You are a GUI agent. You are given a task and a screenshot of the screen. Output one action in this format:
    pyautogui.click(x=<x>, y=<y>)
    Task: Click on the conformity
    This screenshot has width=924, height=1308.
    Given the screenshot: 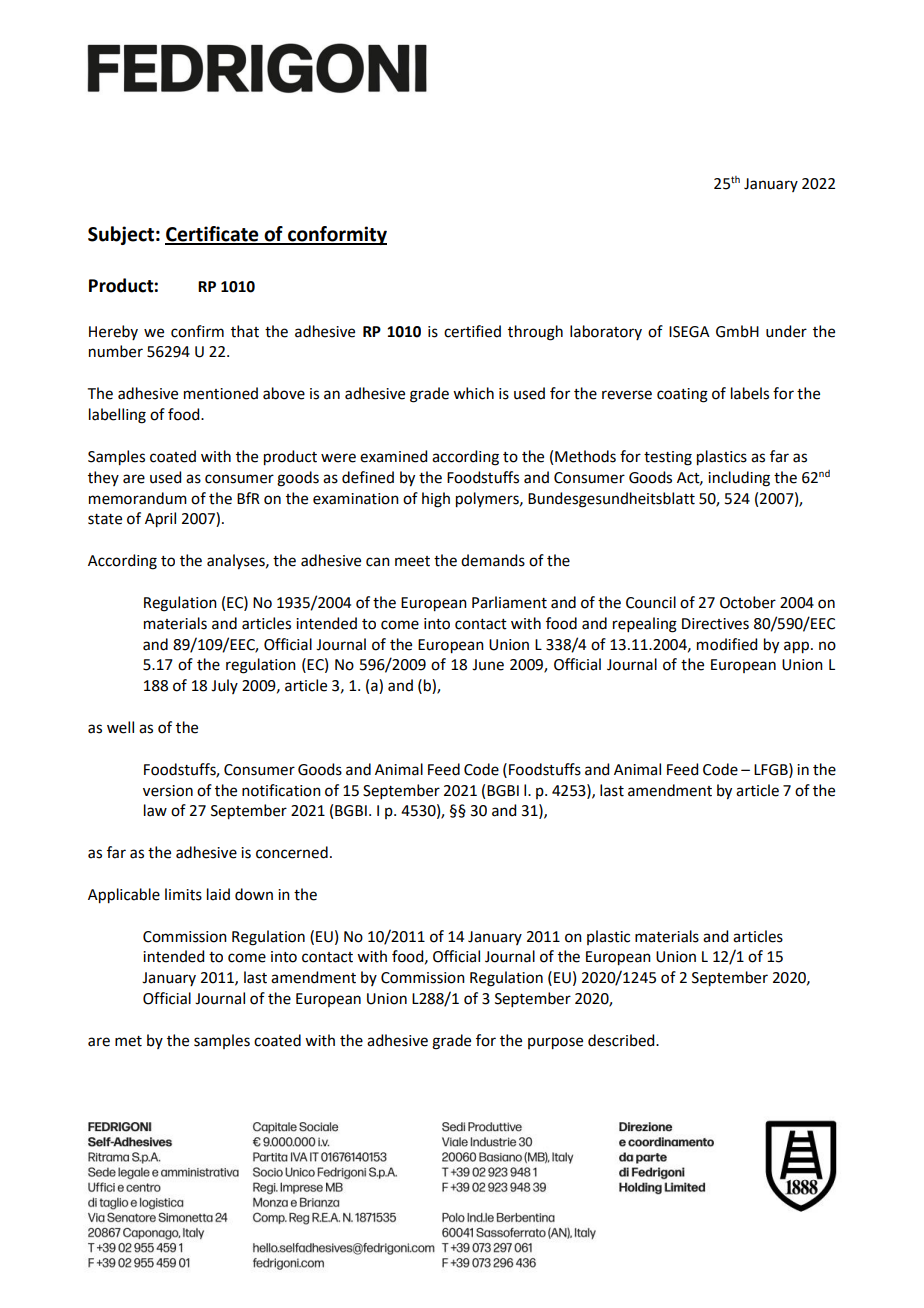 What is the action you would take?
    pyautogui.click(x=336, y=235)
